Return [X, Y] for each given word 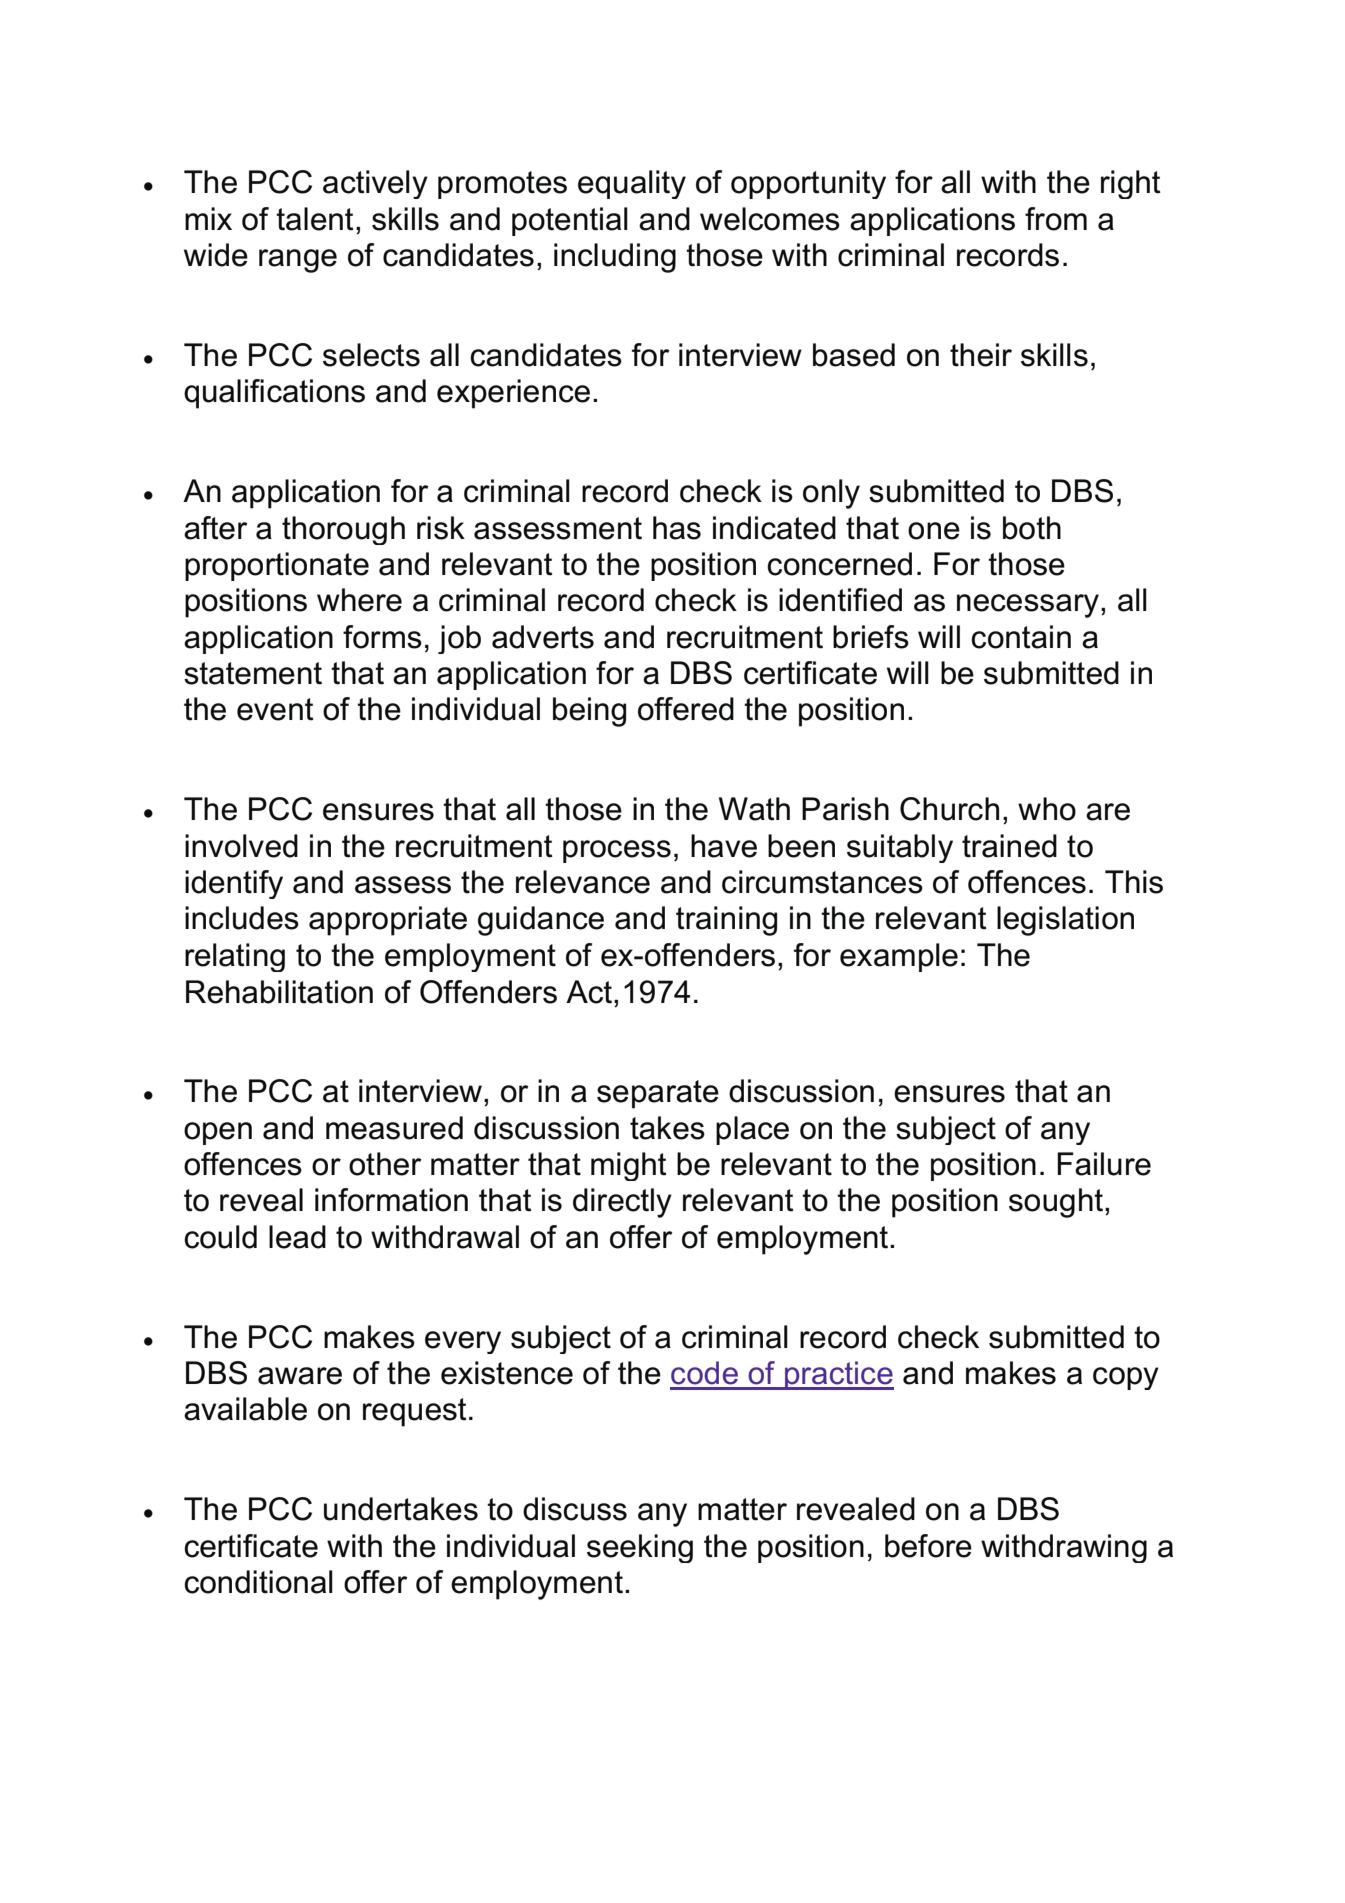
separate [658, 1094]
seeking [640, 1548]
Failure [1104, 1164]
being [589, 712]
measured [394, 1128]
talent [315, 219]
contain [1021, 637]
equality [632, 184]
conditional [258, 1582]
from [1056, 219]
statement [253, 673]
